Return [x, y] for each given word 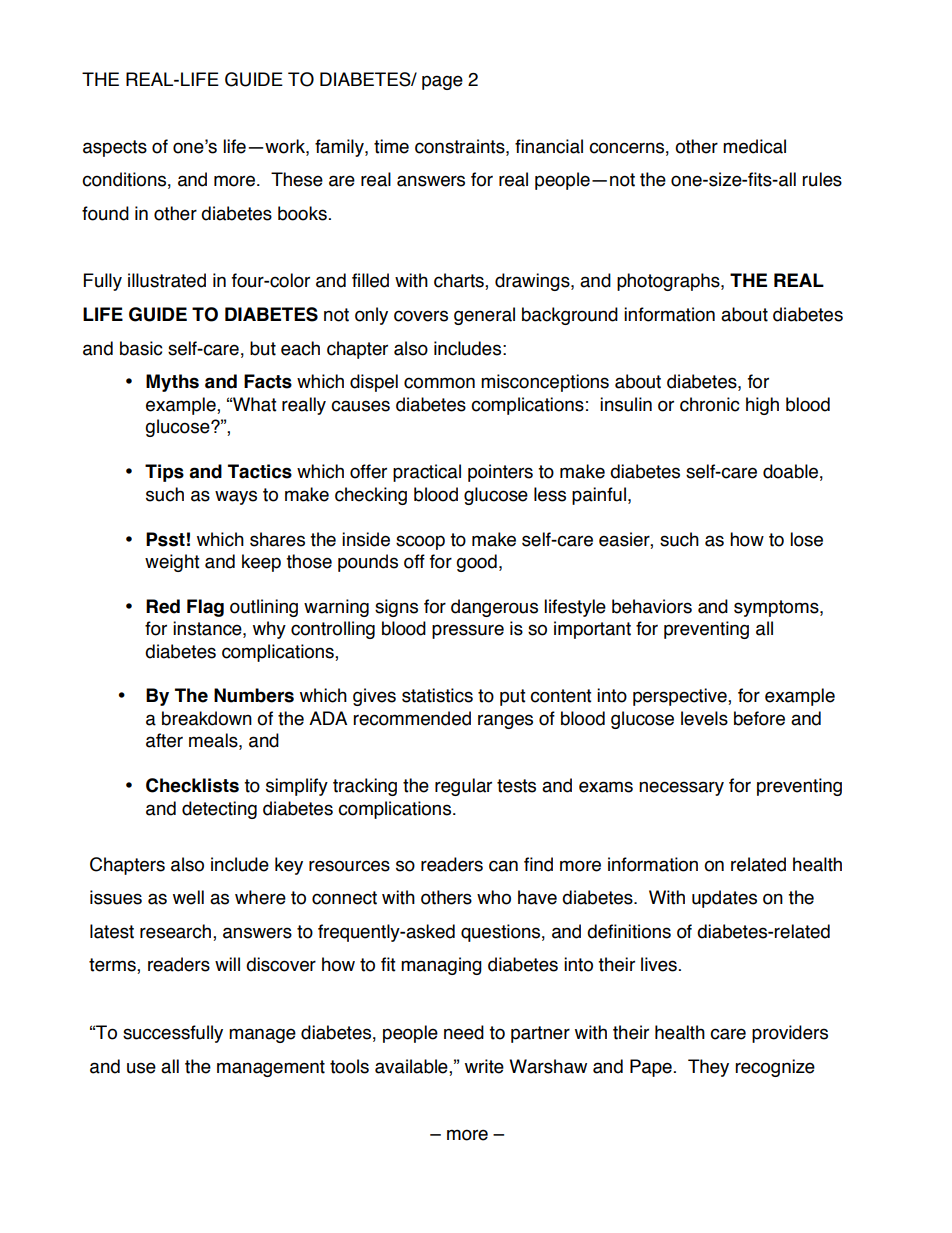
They [708, 1068]
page [442, 82]
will [227, 964]
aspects [115, 148]
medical [754, 146]
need [464, 1032]
